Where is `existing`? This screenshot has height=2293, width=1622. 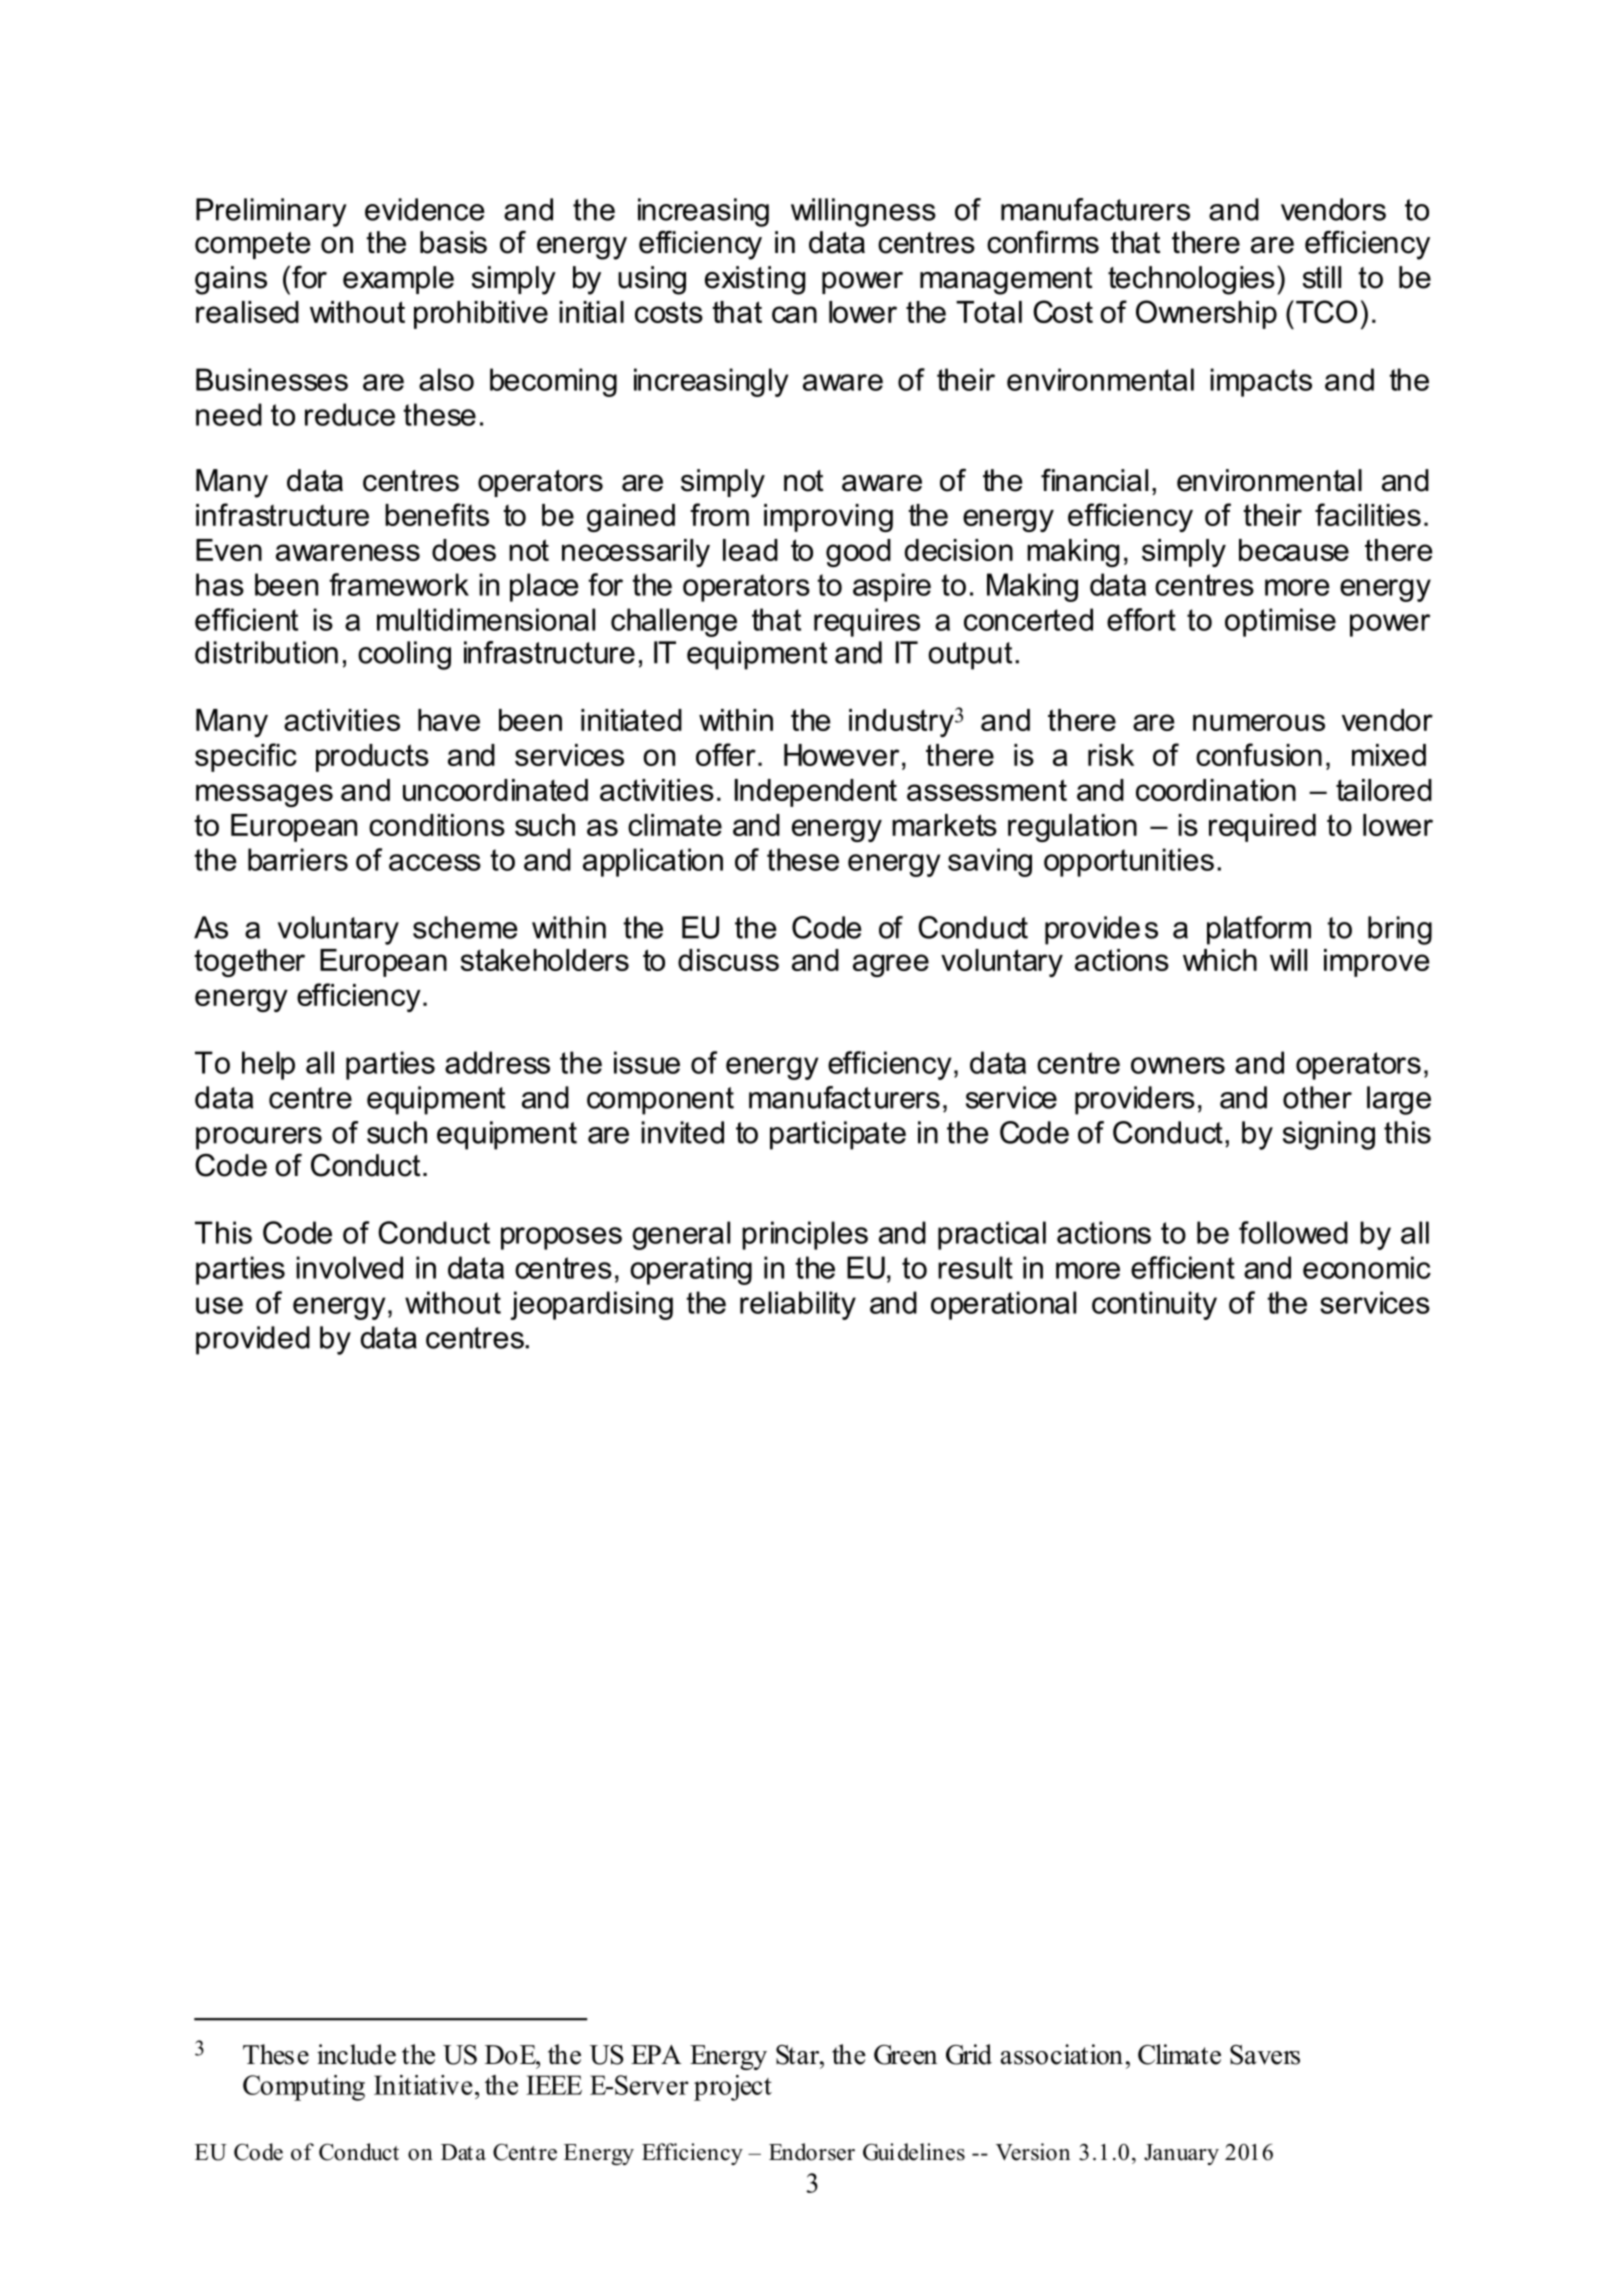
existing is located at coordinates (755, 280).
